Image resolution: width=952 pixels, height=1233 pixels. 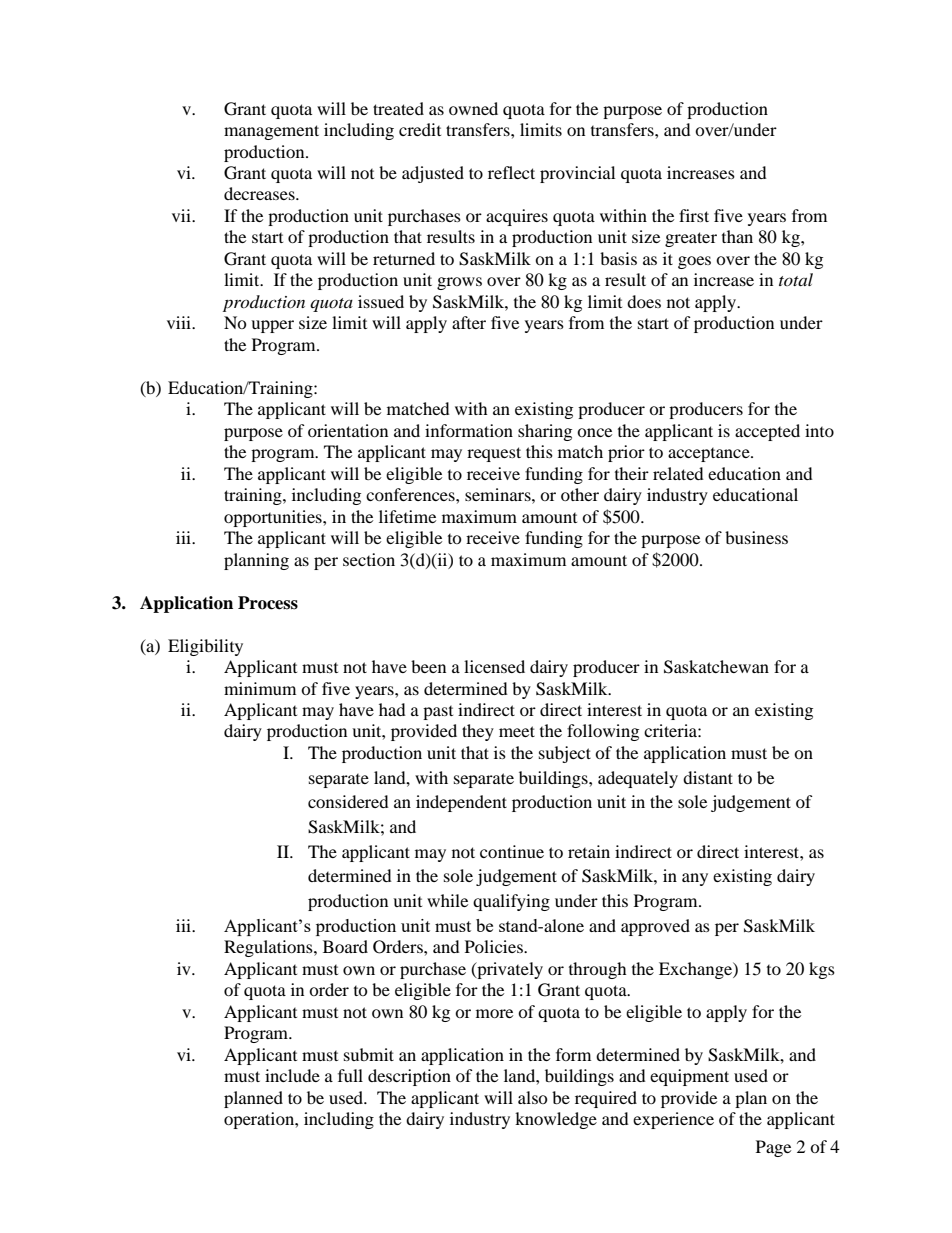 I want to click on upper, so click(x=272, y=326).
